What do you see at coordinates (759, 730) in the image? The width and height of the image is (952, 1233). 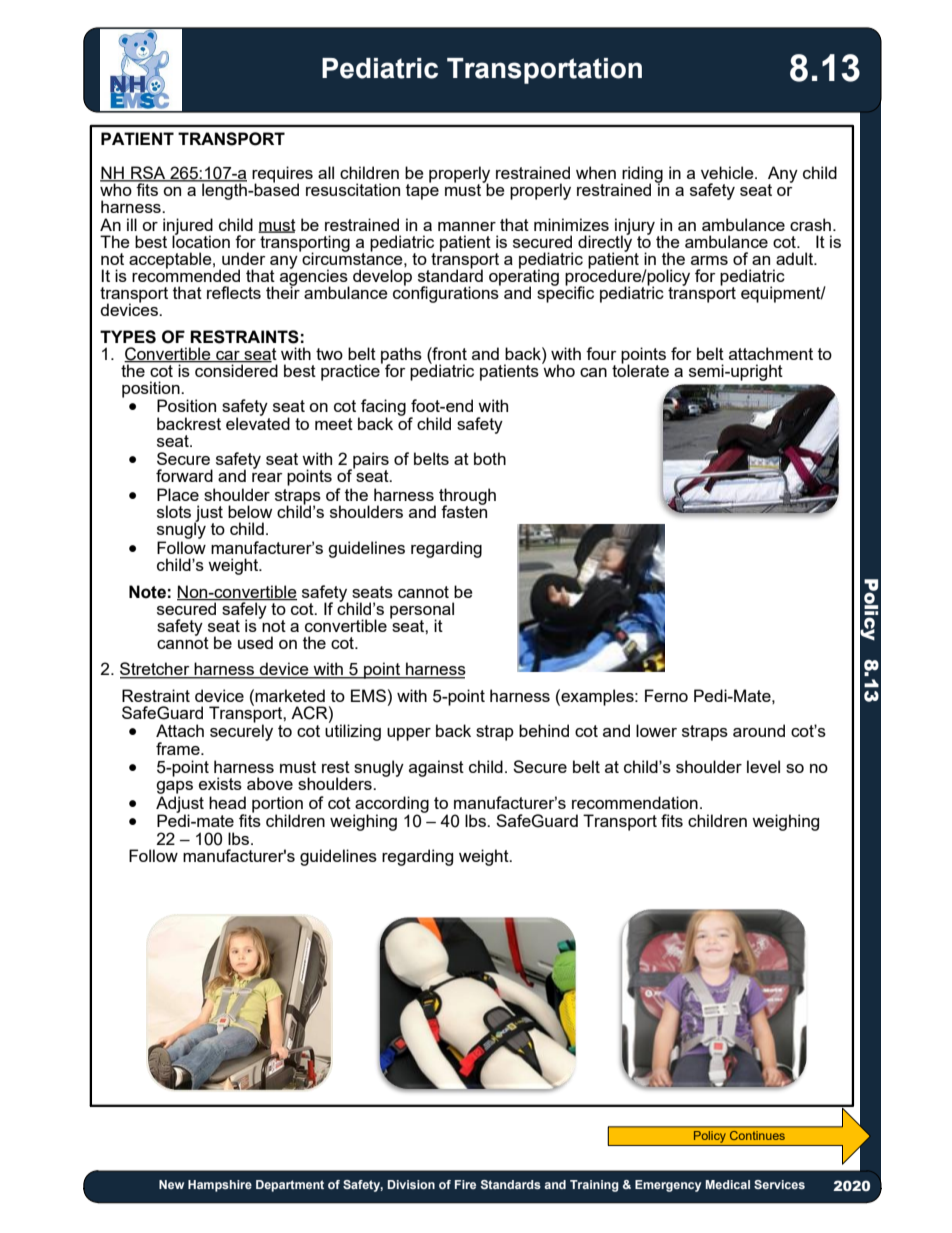 I see `around` at bounding box center [759, 730].
